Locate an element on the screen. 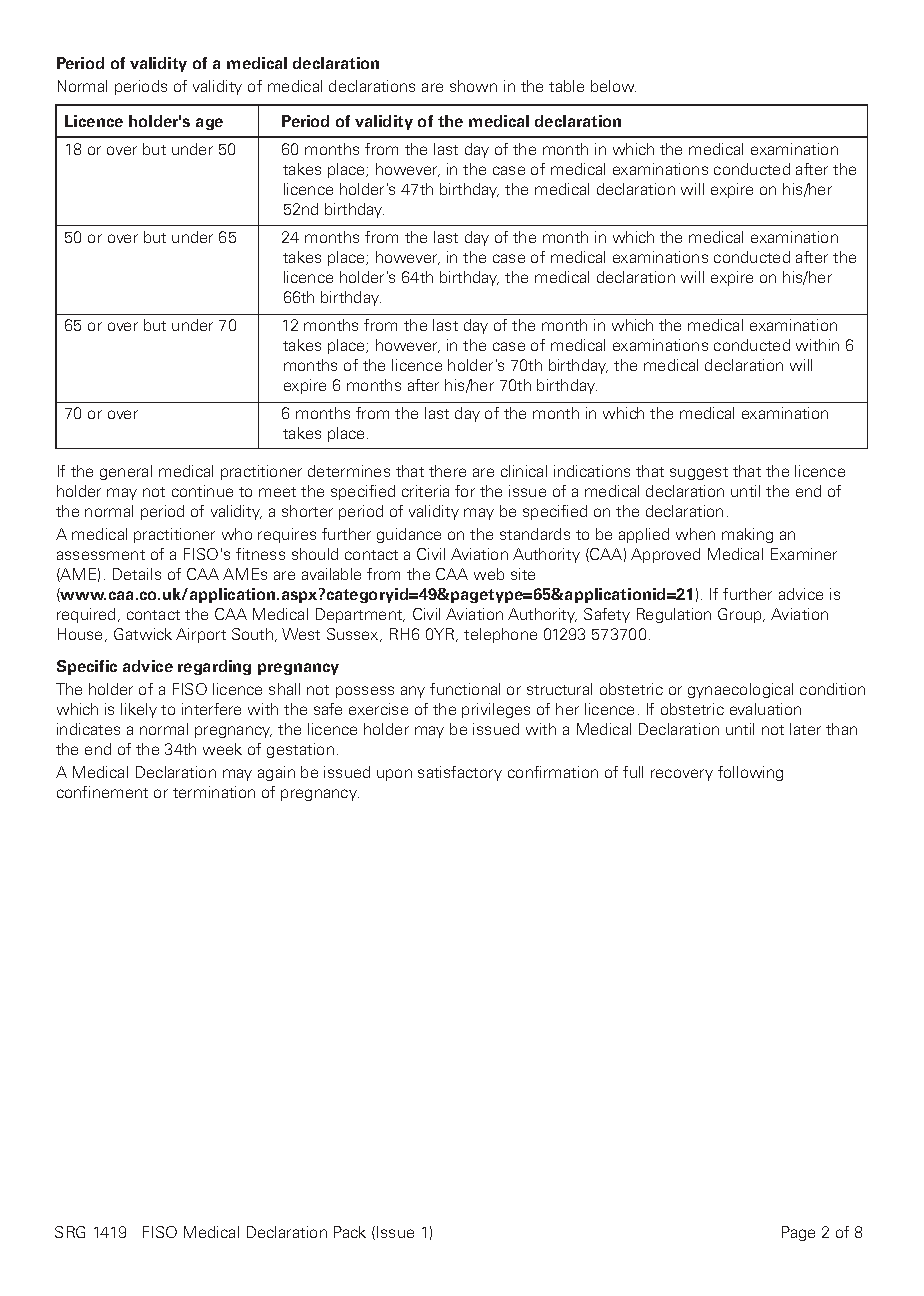 The width and height of the screenshot is (924, 1296). satisfactory is located at coordinates (460, 773).
